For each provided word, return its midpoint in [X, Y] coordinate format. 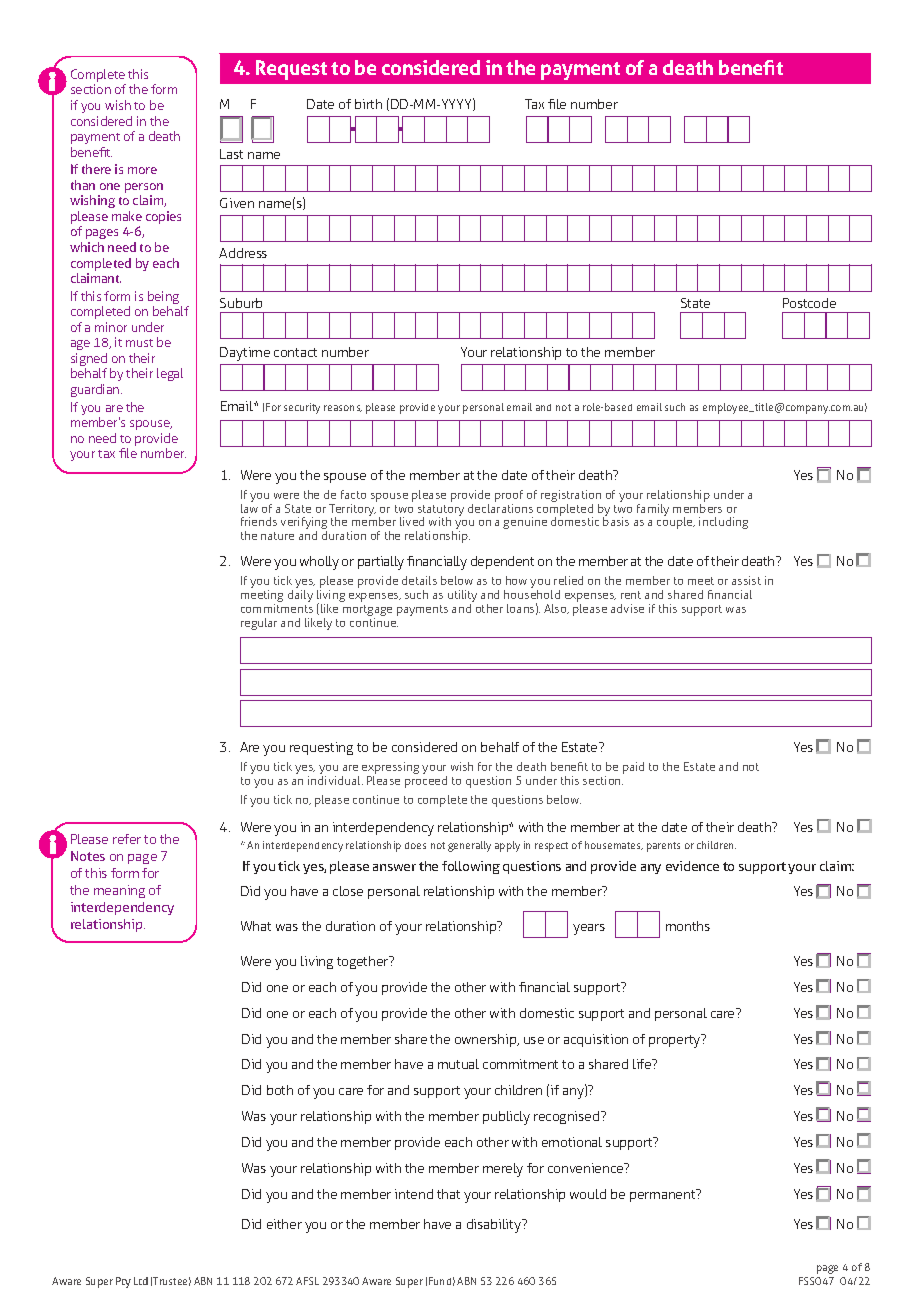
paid [633, 768]
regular [259, 624]
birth [368, 104]
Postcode [809, 303]
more [142, 170]
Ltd [141, 1281]
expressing [390, 769]
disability [495, 1226]
